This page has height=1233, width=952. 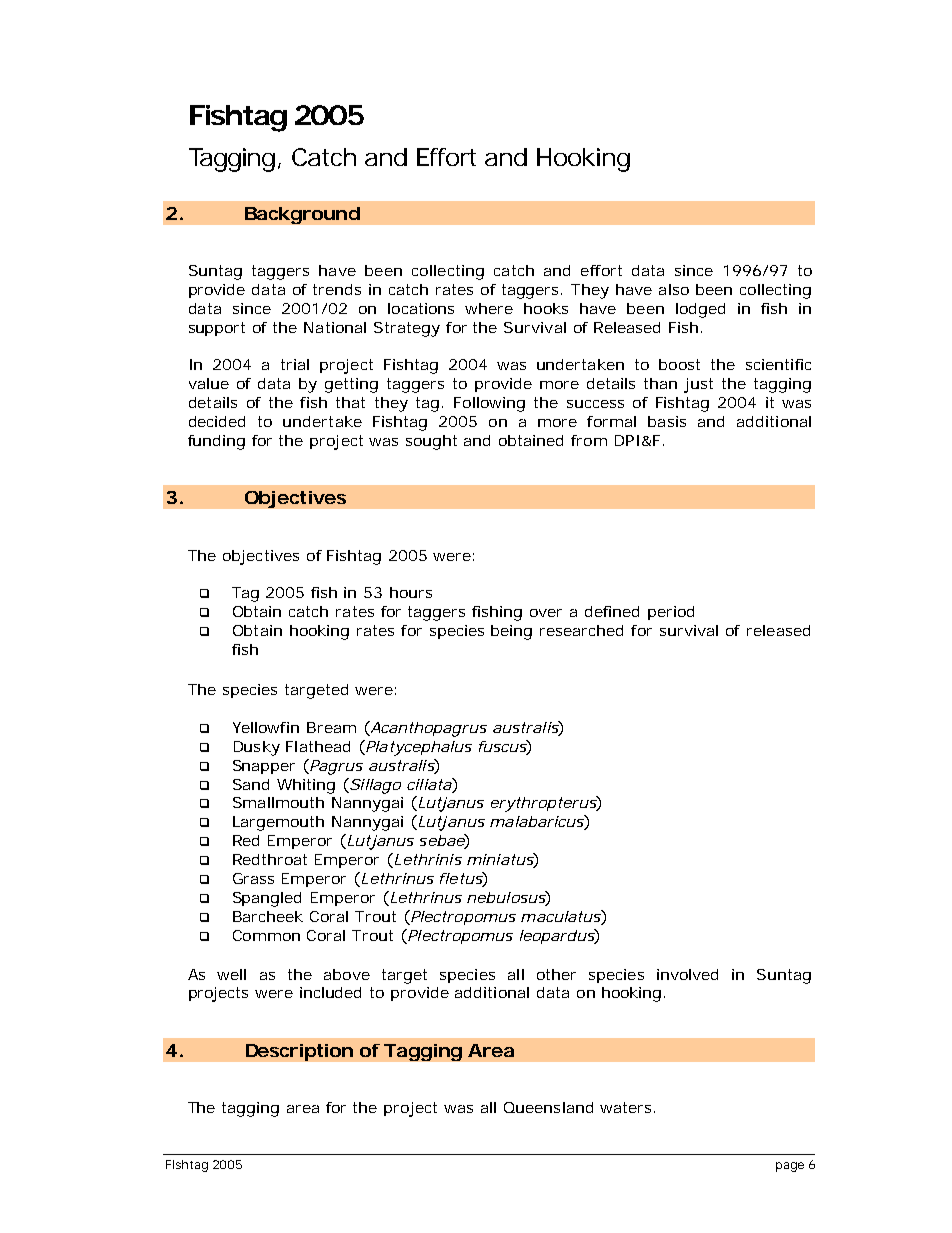 I want to click on page, so click(x=790, y=1167).
